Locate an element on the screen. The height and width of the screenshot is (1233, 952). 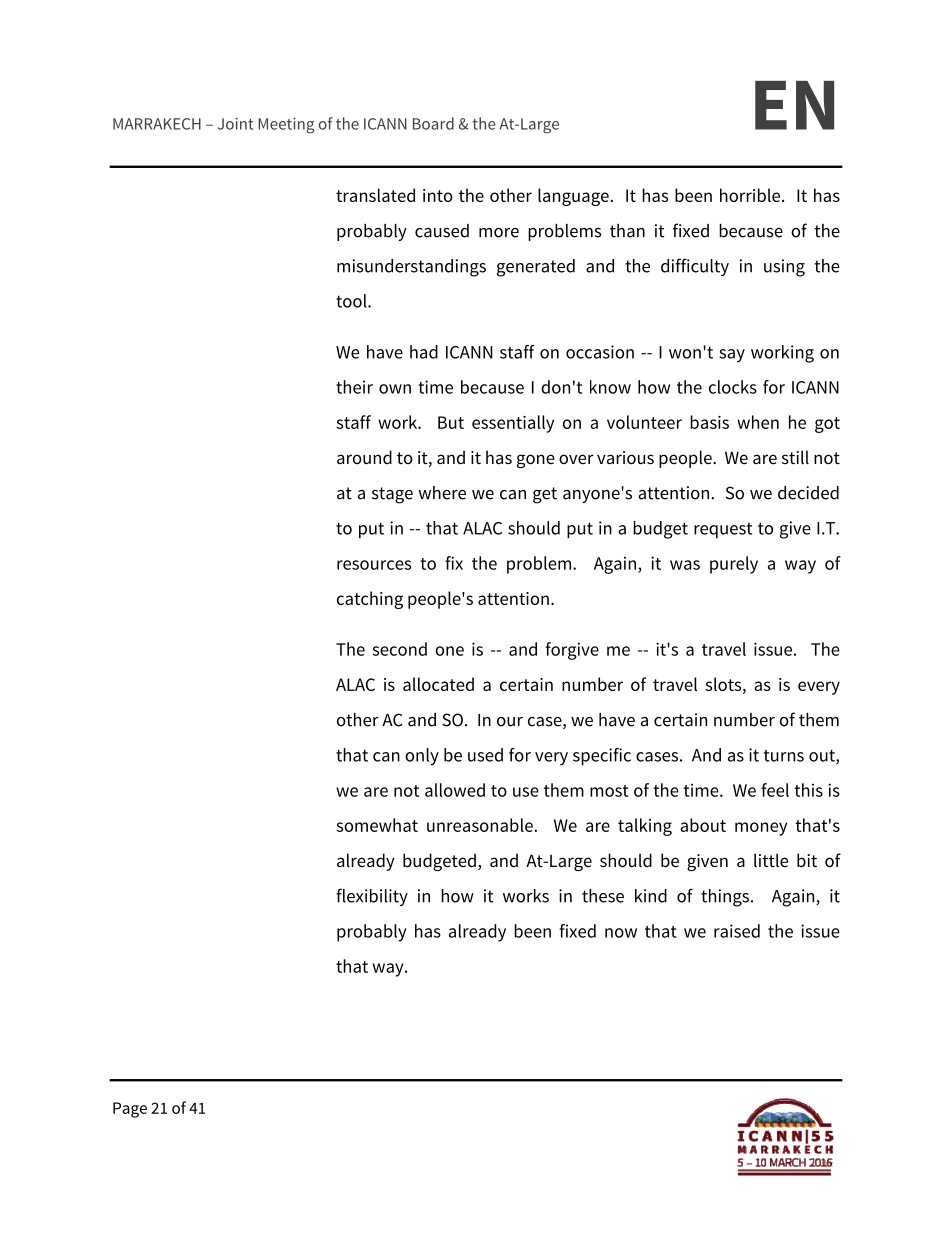
little is located at coordinates (771, 860).
